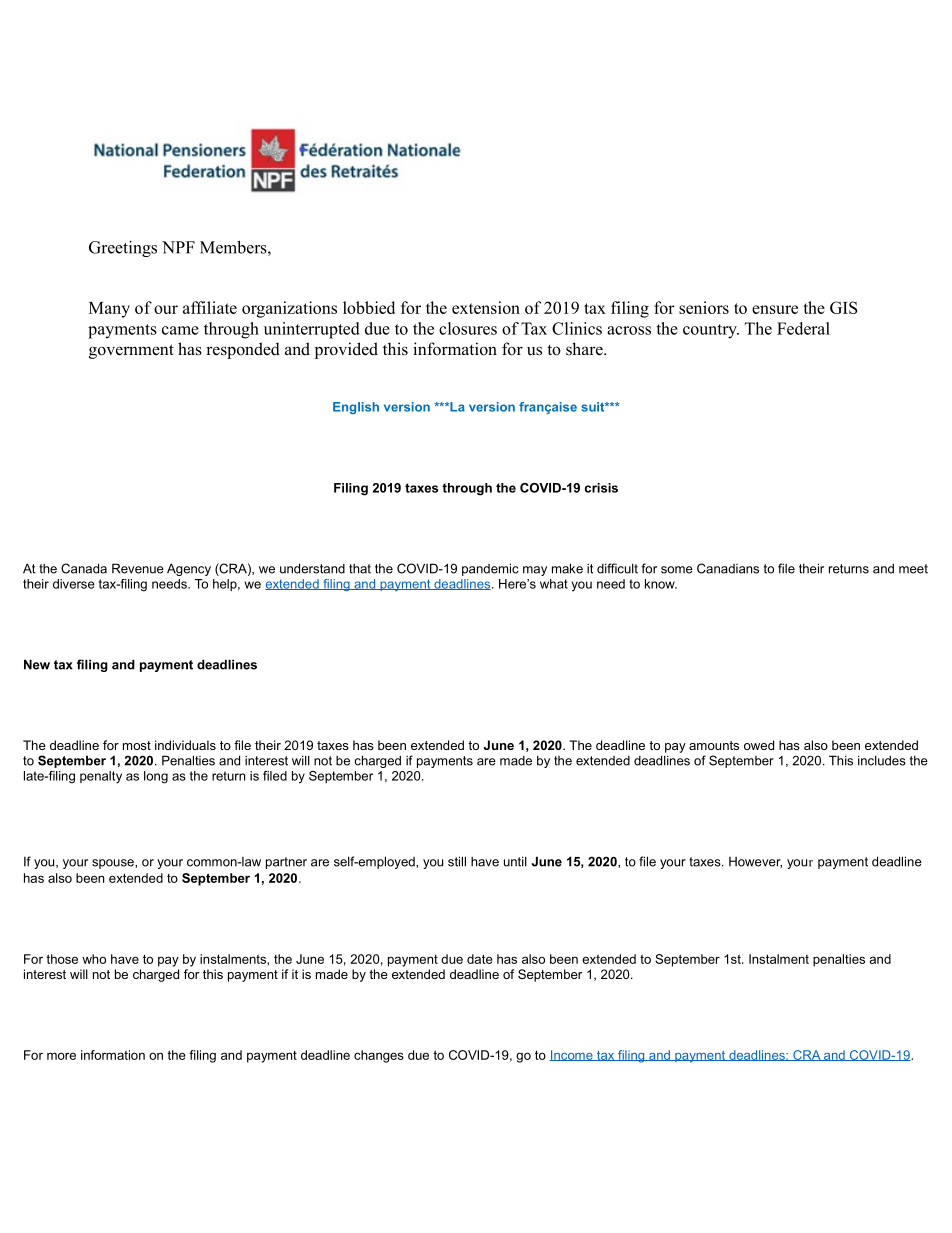 This screenshot has height=1233, width=952. I want to click on Revenue, so click(138, 568).
